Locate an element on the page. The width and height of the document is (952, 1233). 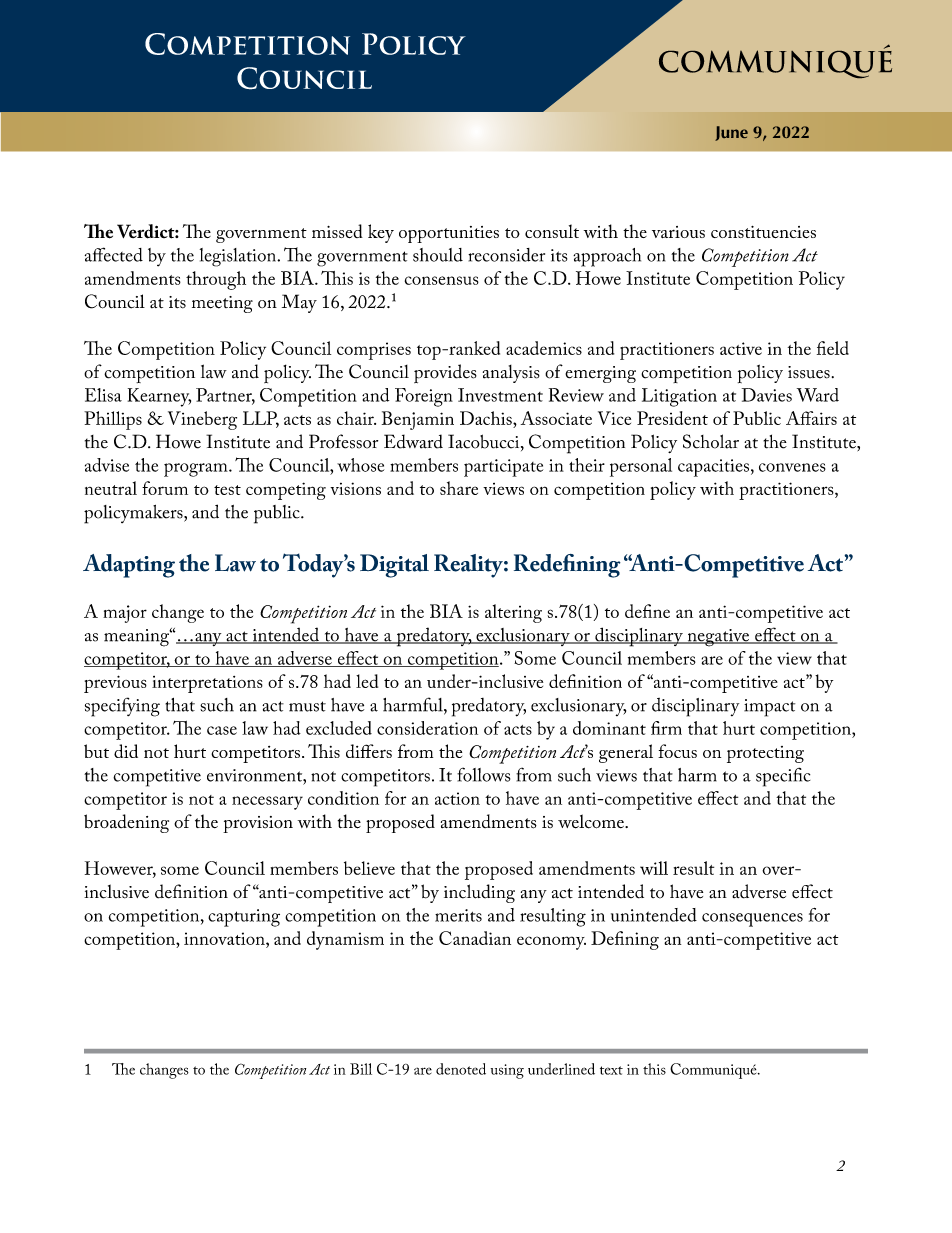
negative is located at coordinates (718, 638).
